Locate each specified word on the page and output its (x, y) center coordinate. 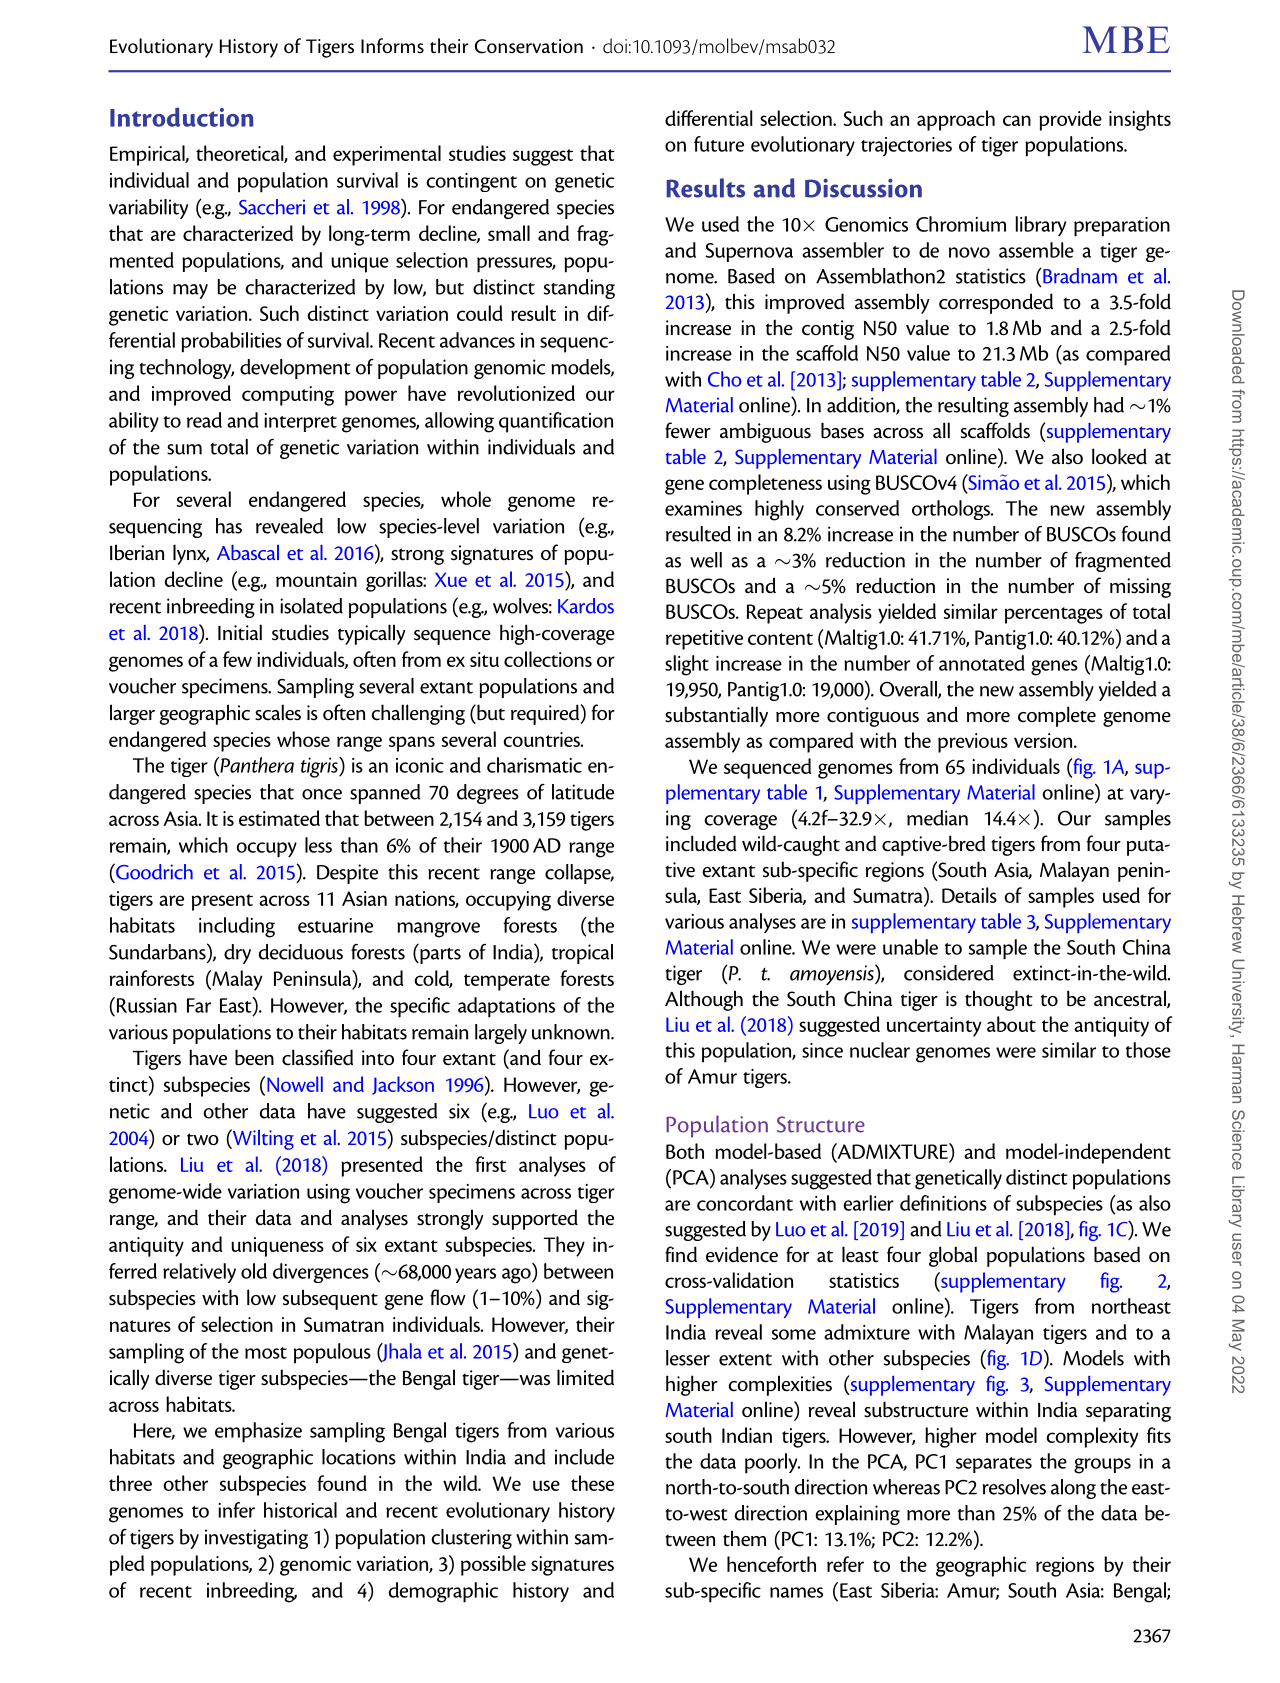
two (203, 1139)
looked (1119, 456)
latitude (583, 792)
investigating (256, 1539)
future (719, 144)
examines (703, 508)
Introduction (182, 117)
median (937, 818)
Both (685, 1151)
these (592, 1483)
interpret (300, 422)
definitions (943, 1203)
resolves (1014, 1487)
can (1017, 120)
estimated (279, 818)
